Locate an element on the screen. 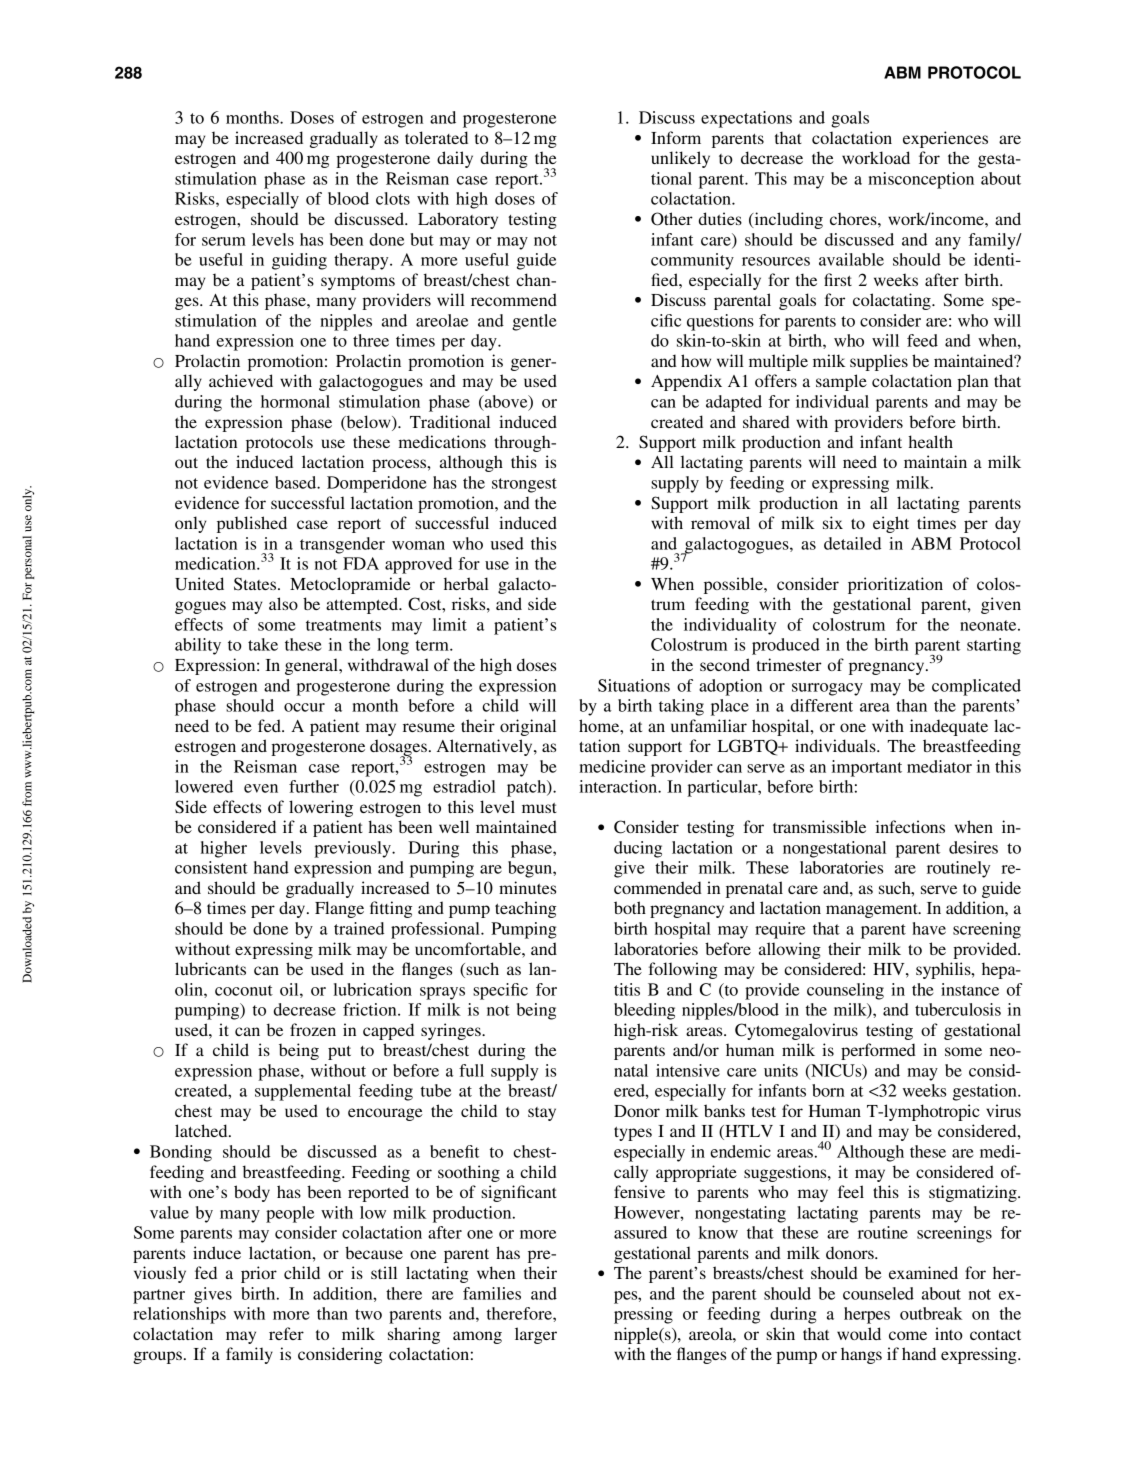 This screenshot has height=1465, width=1132. misconception is located at coordinates (921, 180).
